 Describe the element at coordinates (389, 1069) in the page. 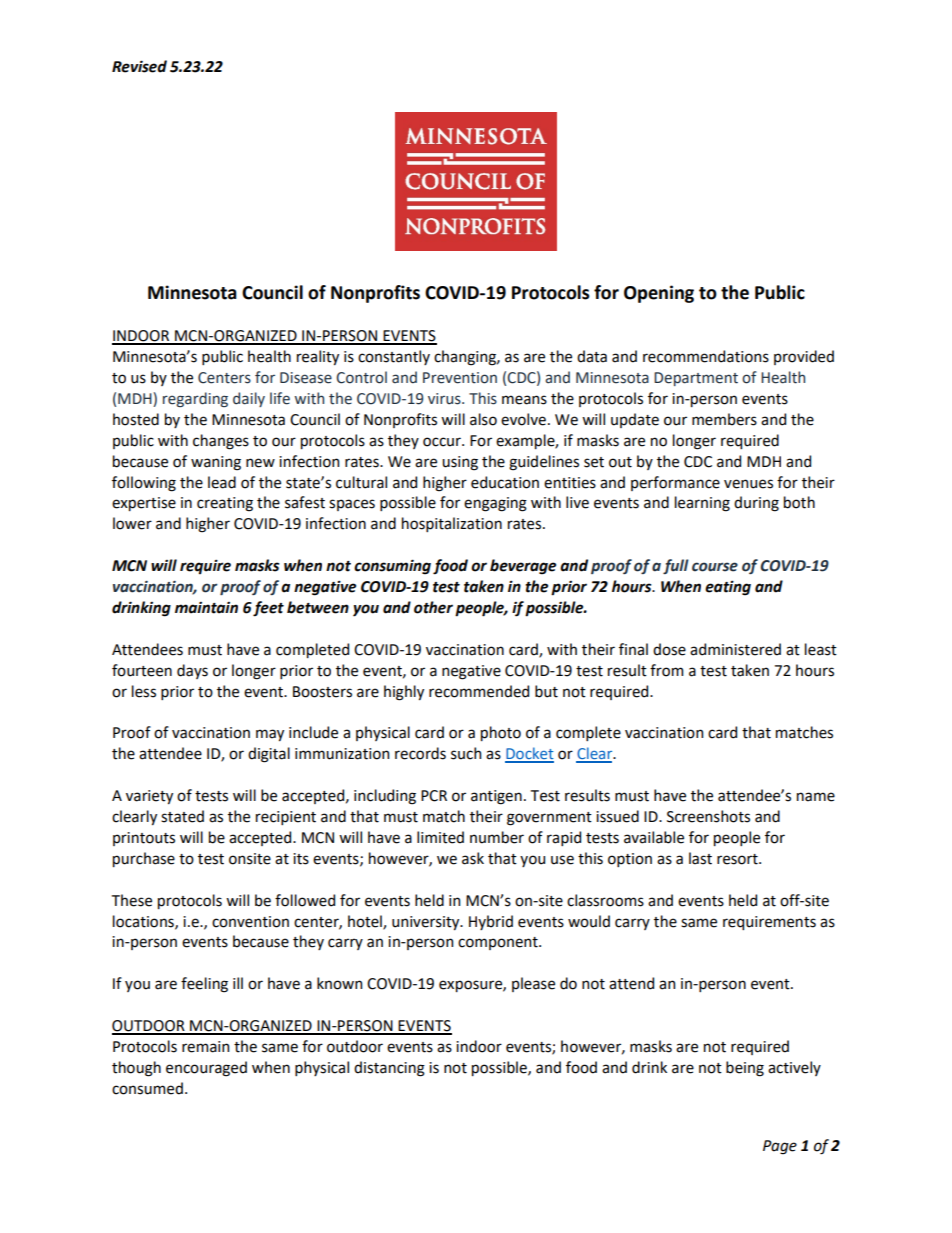

I see `distancing` at that location.
